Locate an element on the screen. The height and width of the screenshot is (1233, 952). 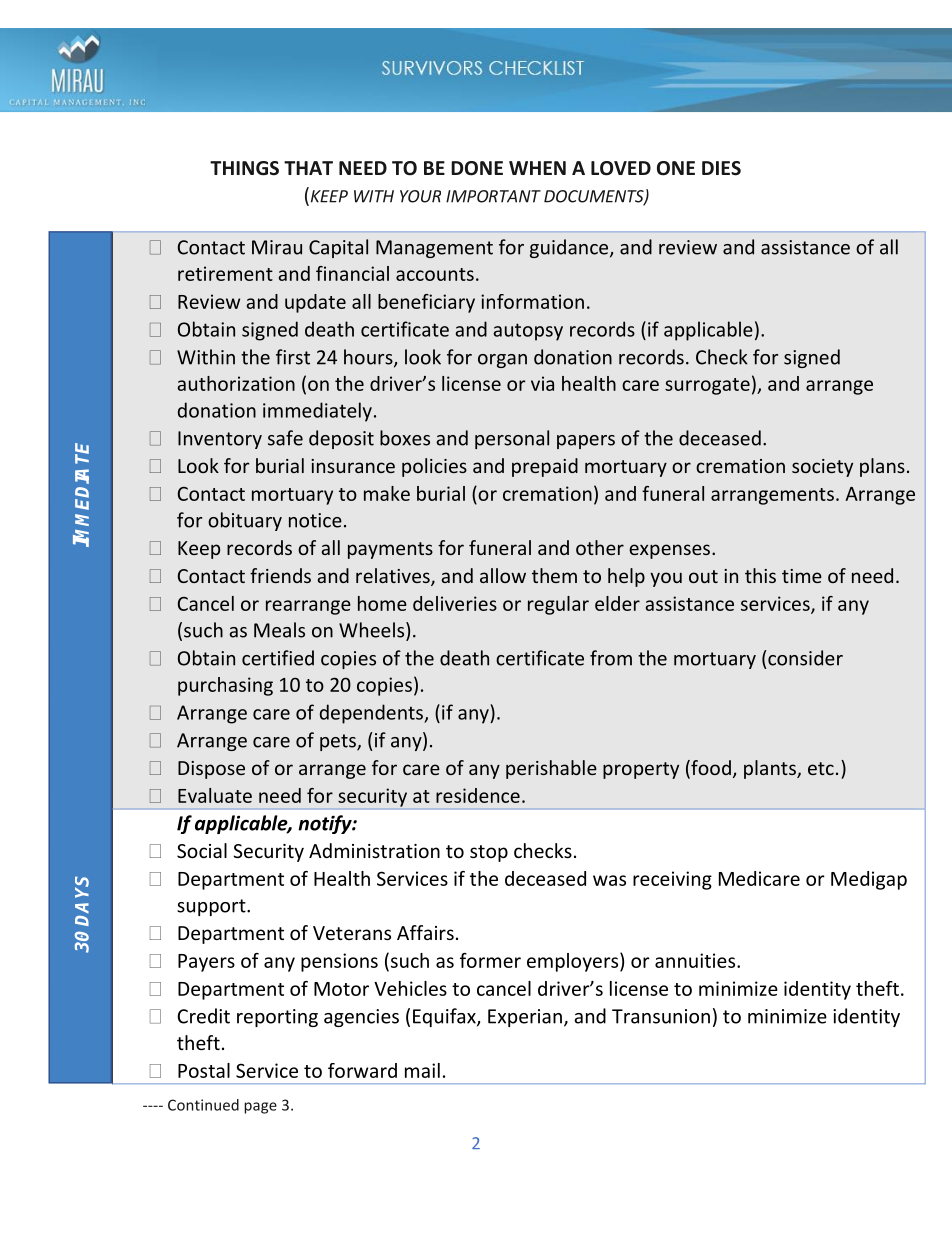
Meals is located at coordinates (279, 630).
